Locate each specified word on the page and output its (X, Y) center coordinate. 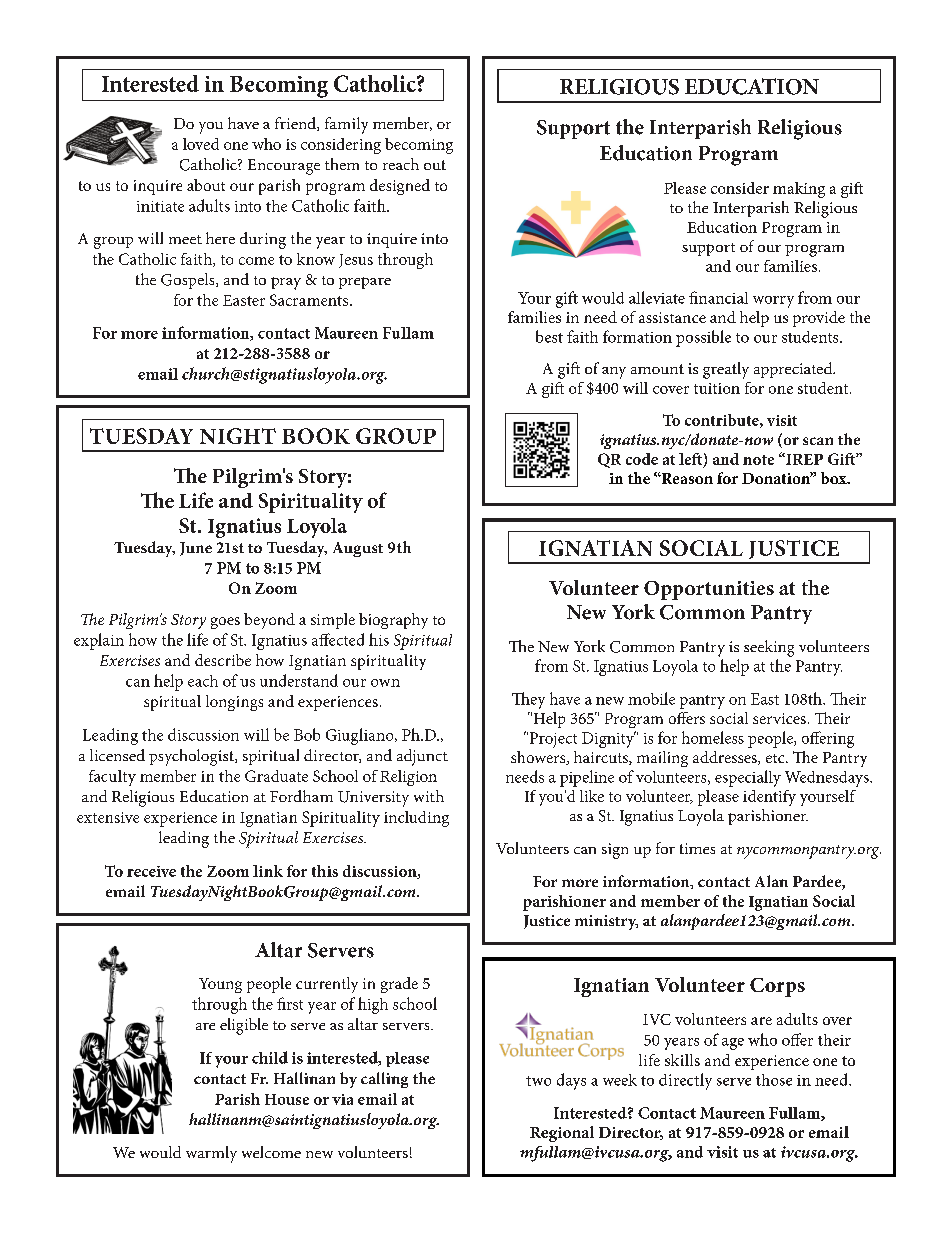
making (799, 190)
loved (201, 144)
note (758, 460)
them (342, 164)
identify (769, 798)
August (358, 549)
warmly (211, 1154)
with (429, 796)
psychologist (192, 757)
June (196, 549)
